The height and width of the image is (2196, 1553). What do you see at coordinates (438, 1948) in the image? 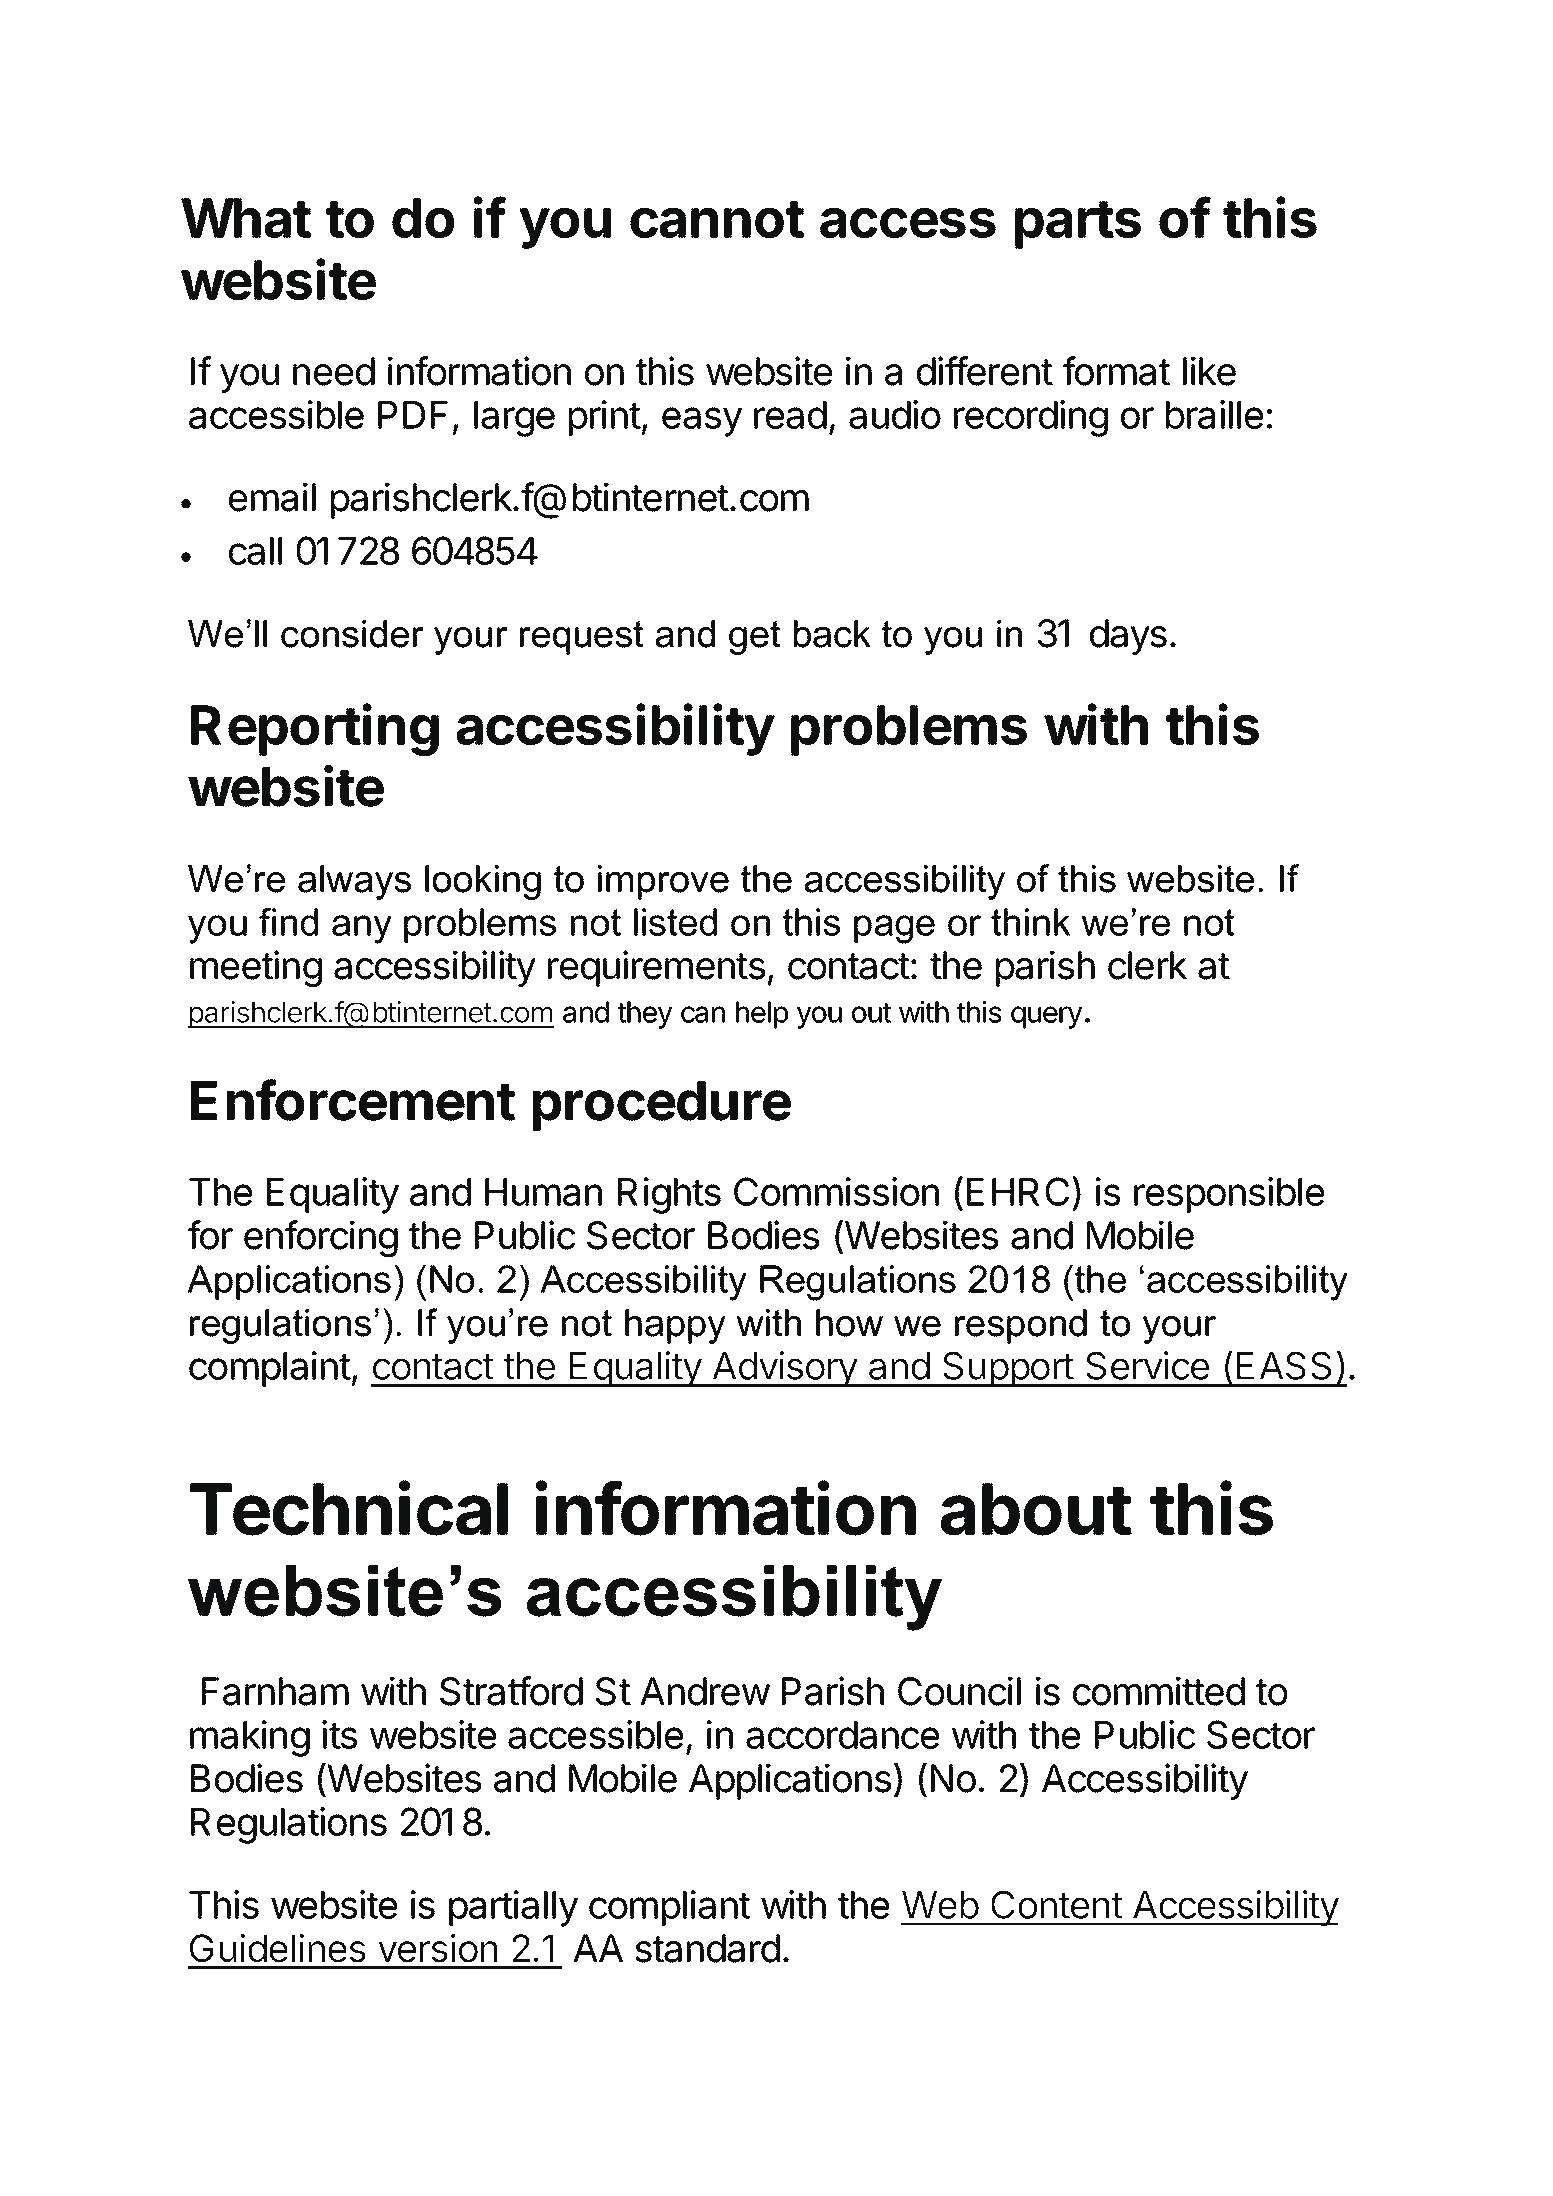
I see `version` at bounding box center [438, 1948].
